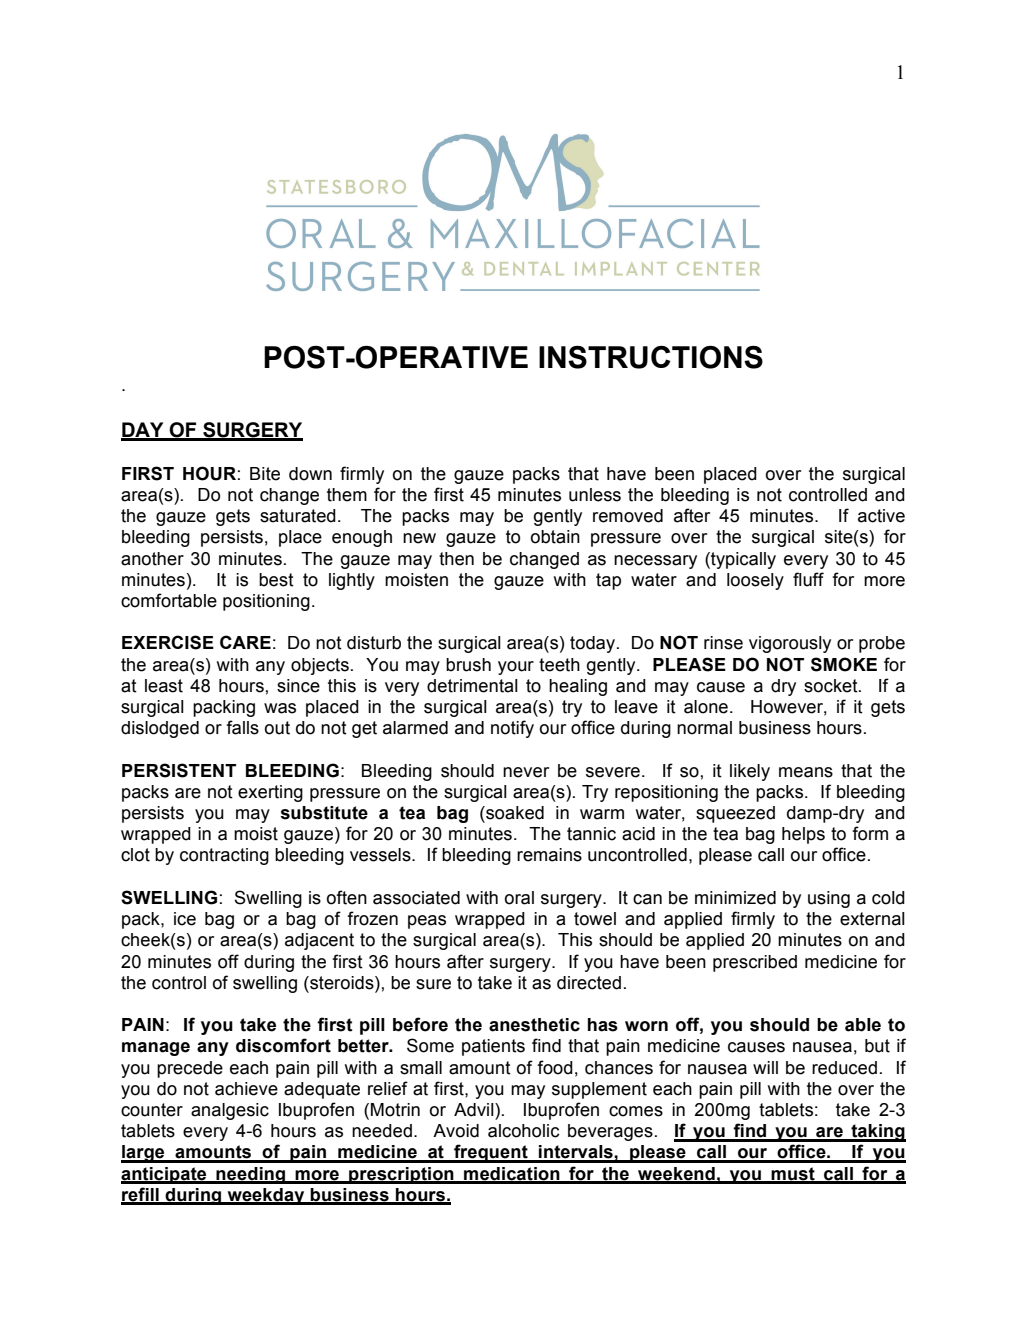  Describe the element at coordinates (808, 579) in the image. I see `fluff` at that location.
